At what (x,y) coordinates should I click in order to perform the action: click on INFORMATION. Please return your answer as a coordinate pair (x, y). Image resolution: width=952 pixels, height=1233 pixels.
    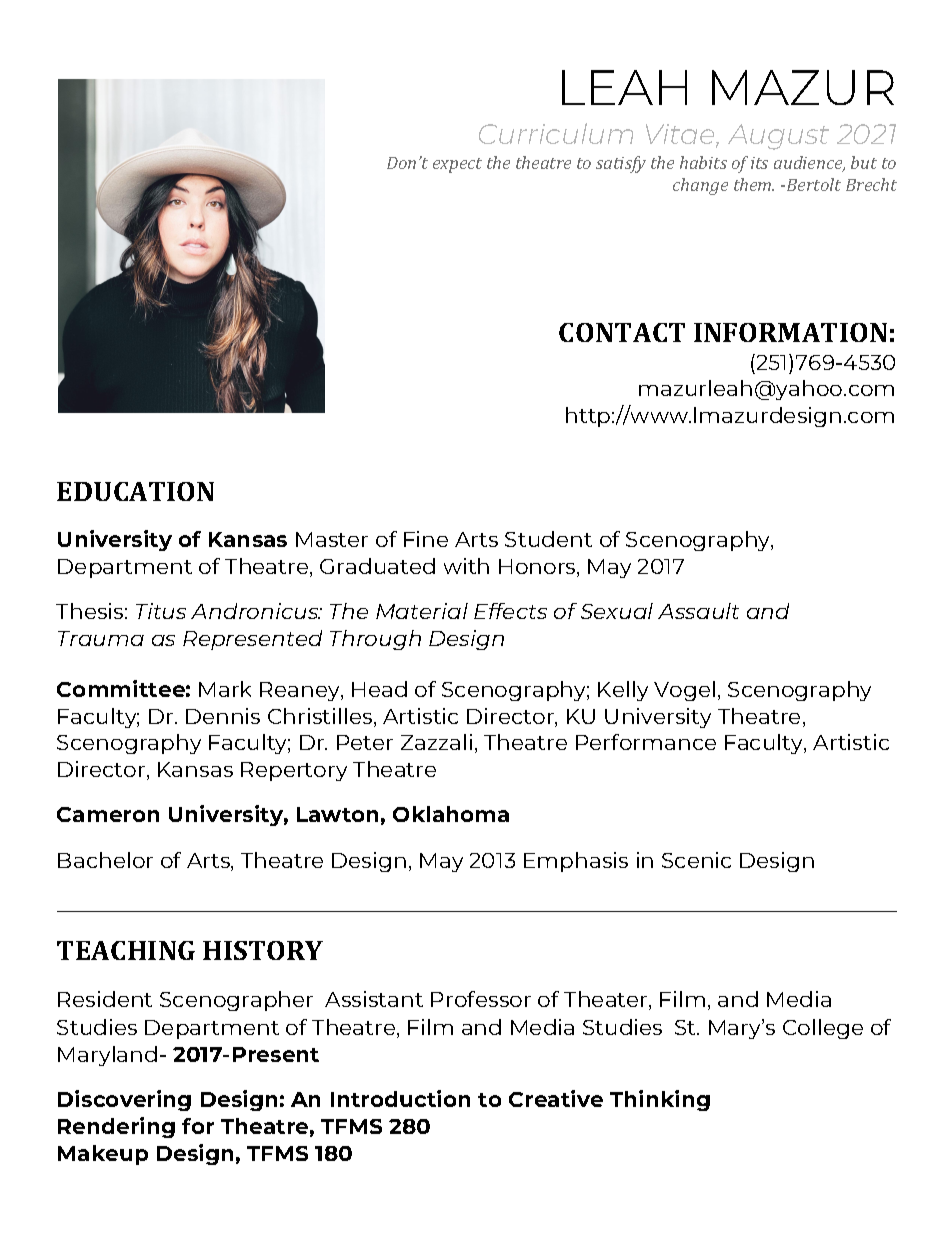
    Looking at the image, I should click on (790, 332).
